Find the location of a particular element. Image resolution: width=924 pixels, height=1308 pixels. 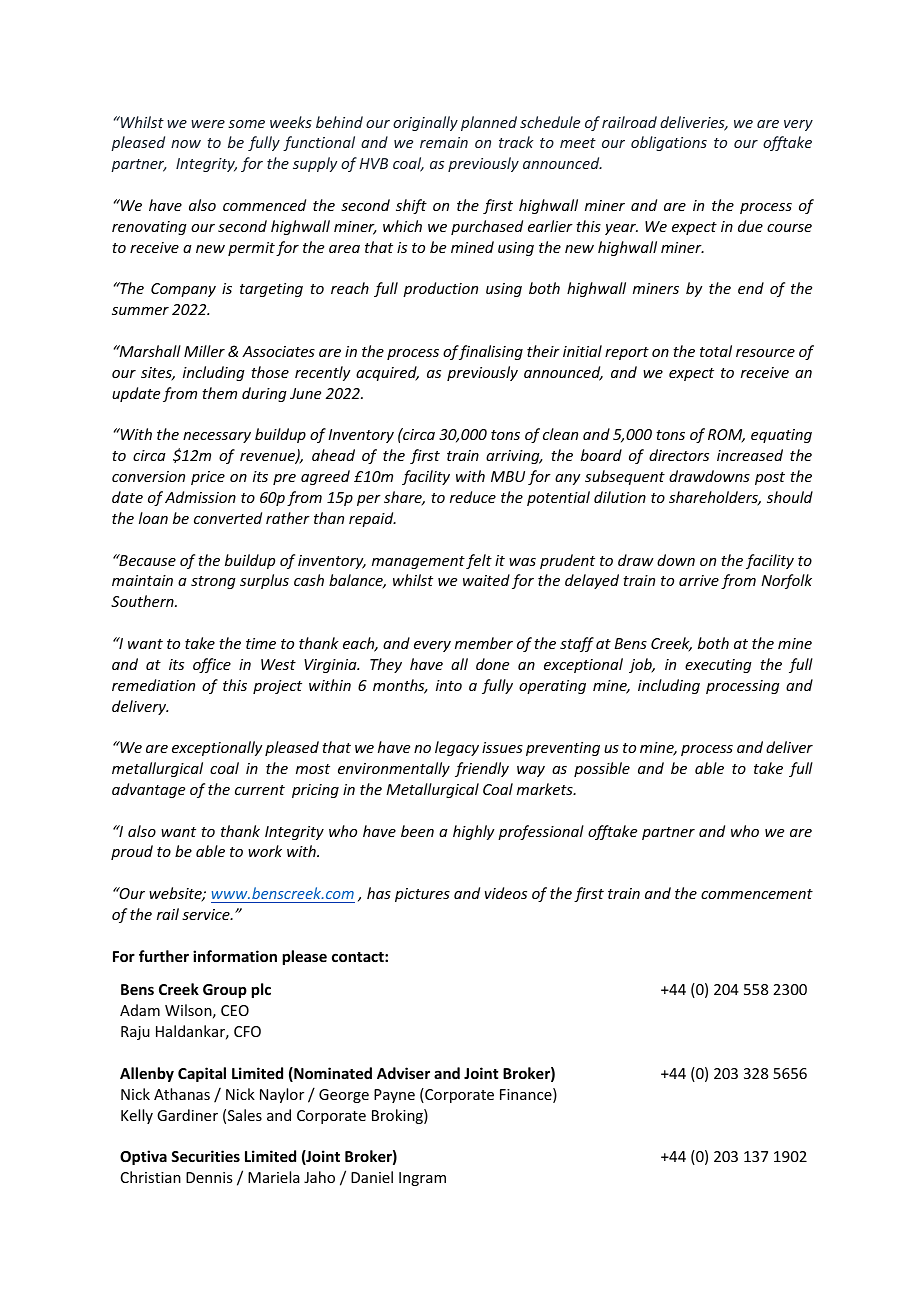

now is located at coordinates (186, 144).
